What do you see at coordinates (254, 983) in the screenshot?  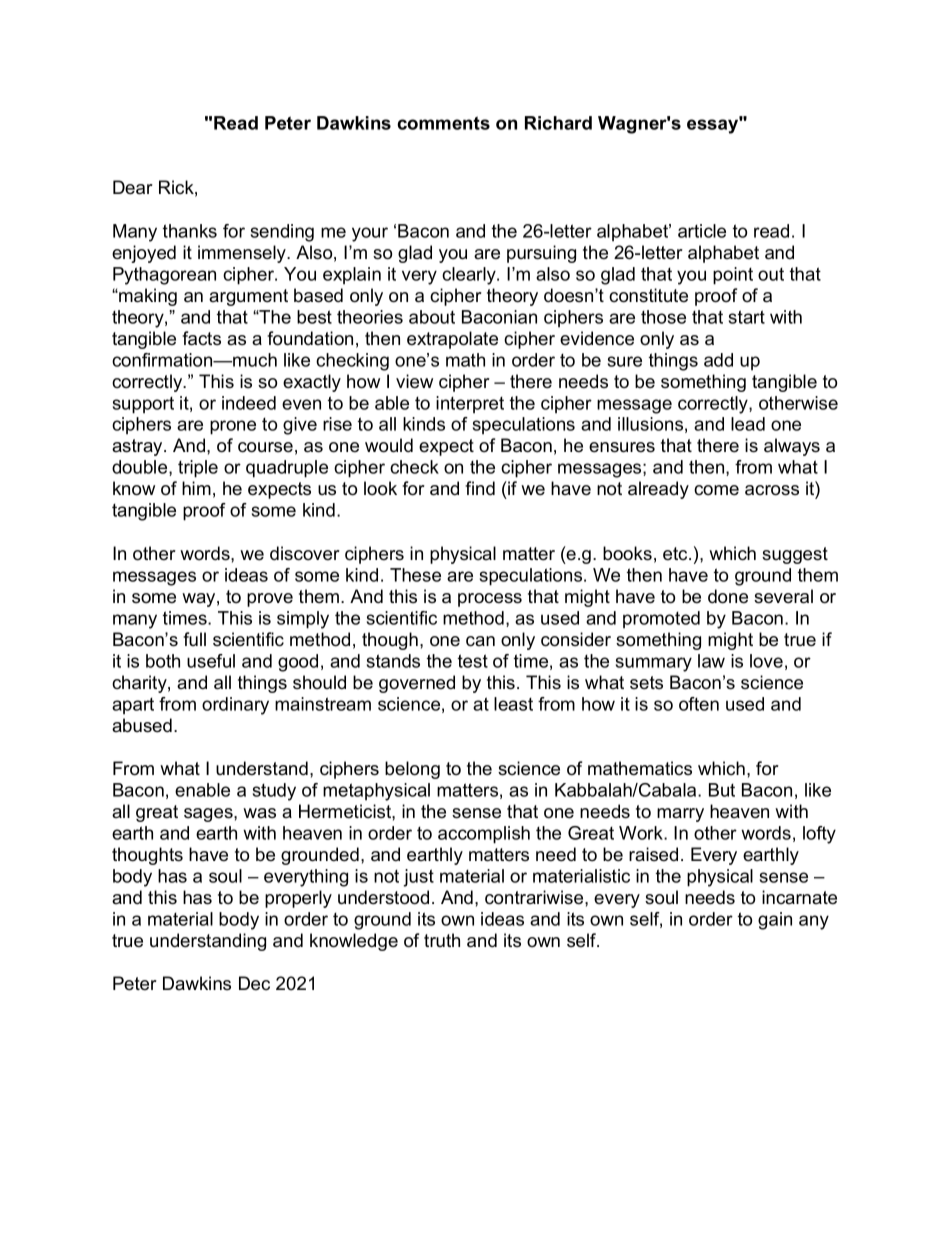 I see `Dec` at bounding box center [254, 983].
